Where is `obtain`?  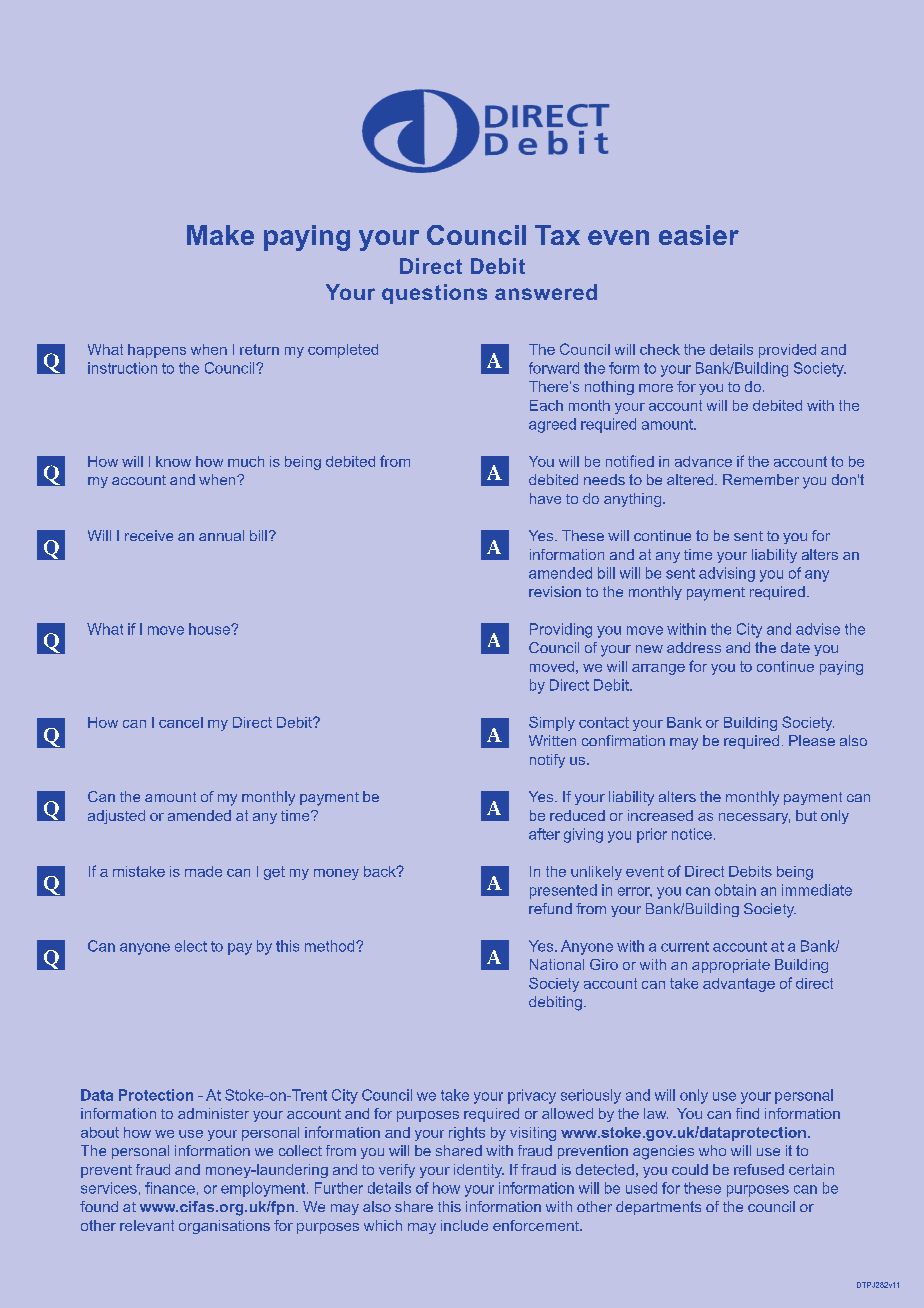
obtain is located at coordinates (735, 890).
